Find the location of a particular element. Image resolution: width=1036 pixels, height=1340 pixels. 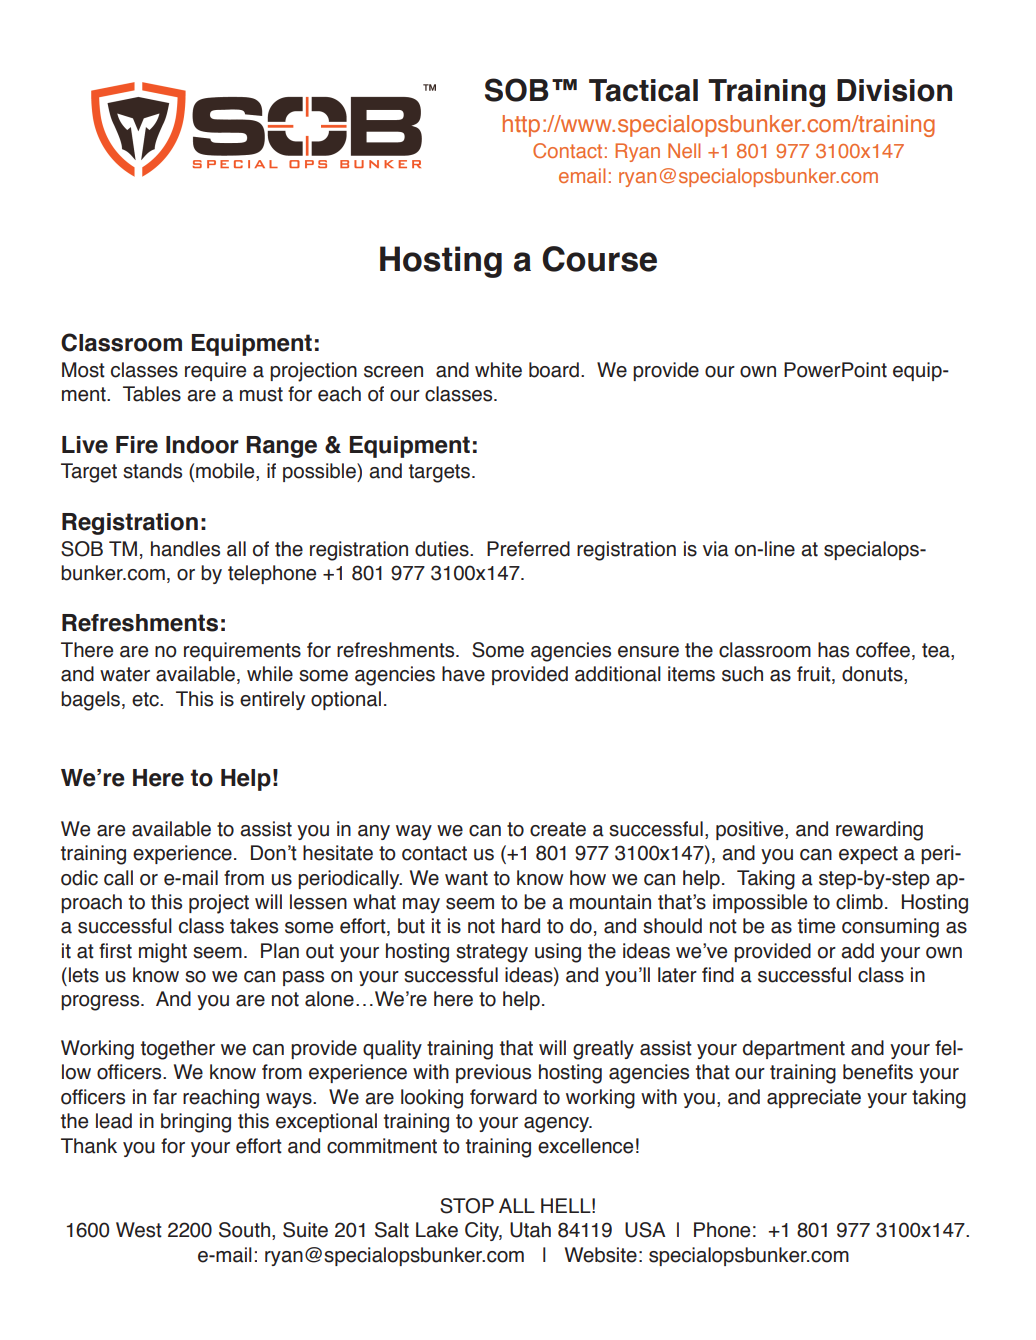

West is located at coordinates (139, 1230).
